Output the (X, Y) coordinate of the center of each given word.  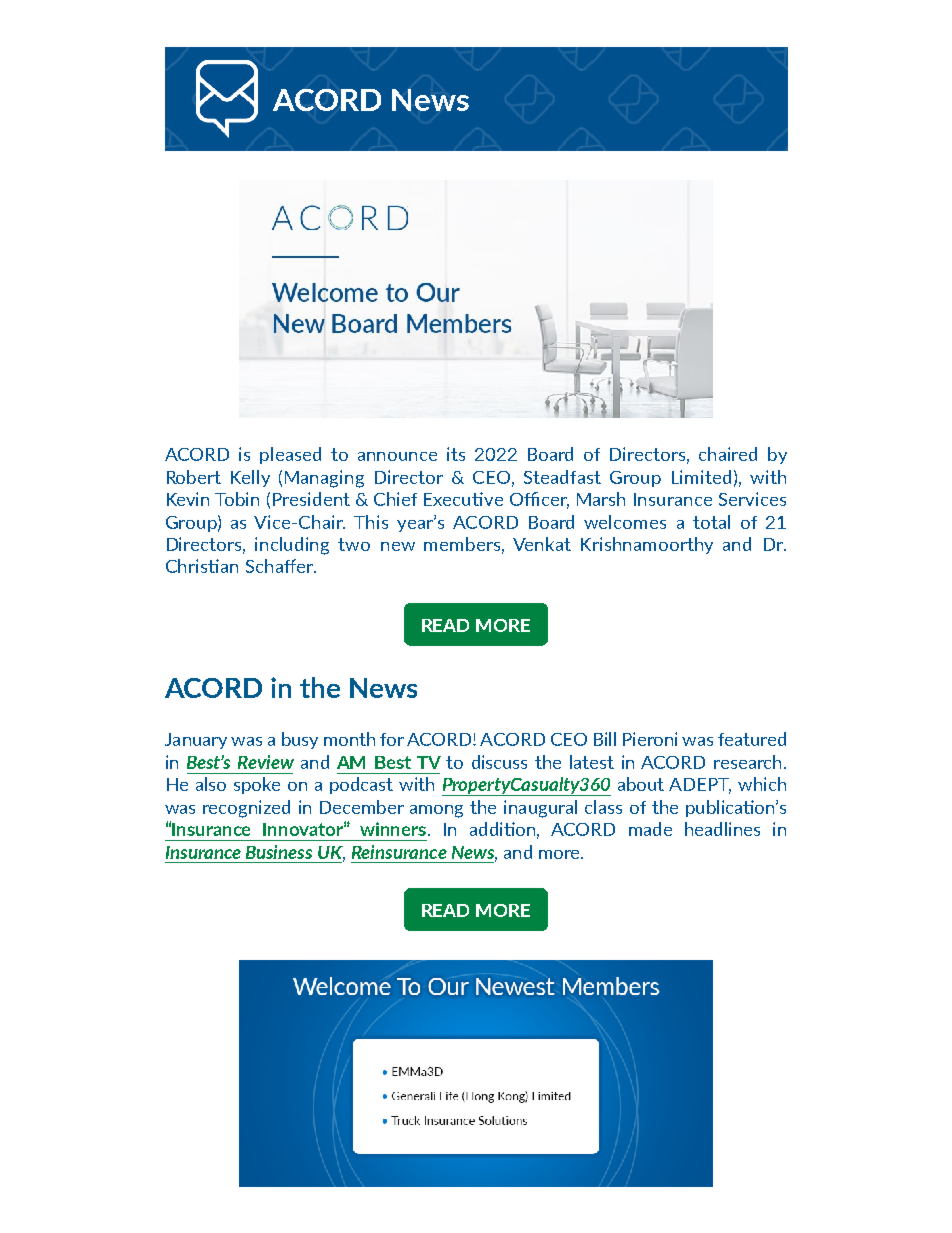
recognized (246, 809)
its (456, 454)
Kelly (250, 478)
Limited (701, 477)
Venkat (542, 544)
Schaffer (281, 566)
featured (752, 739)
